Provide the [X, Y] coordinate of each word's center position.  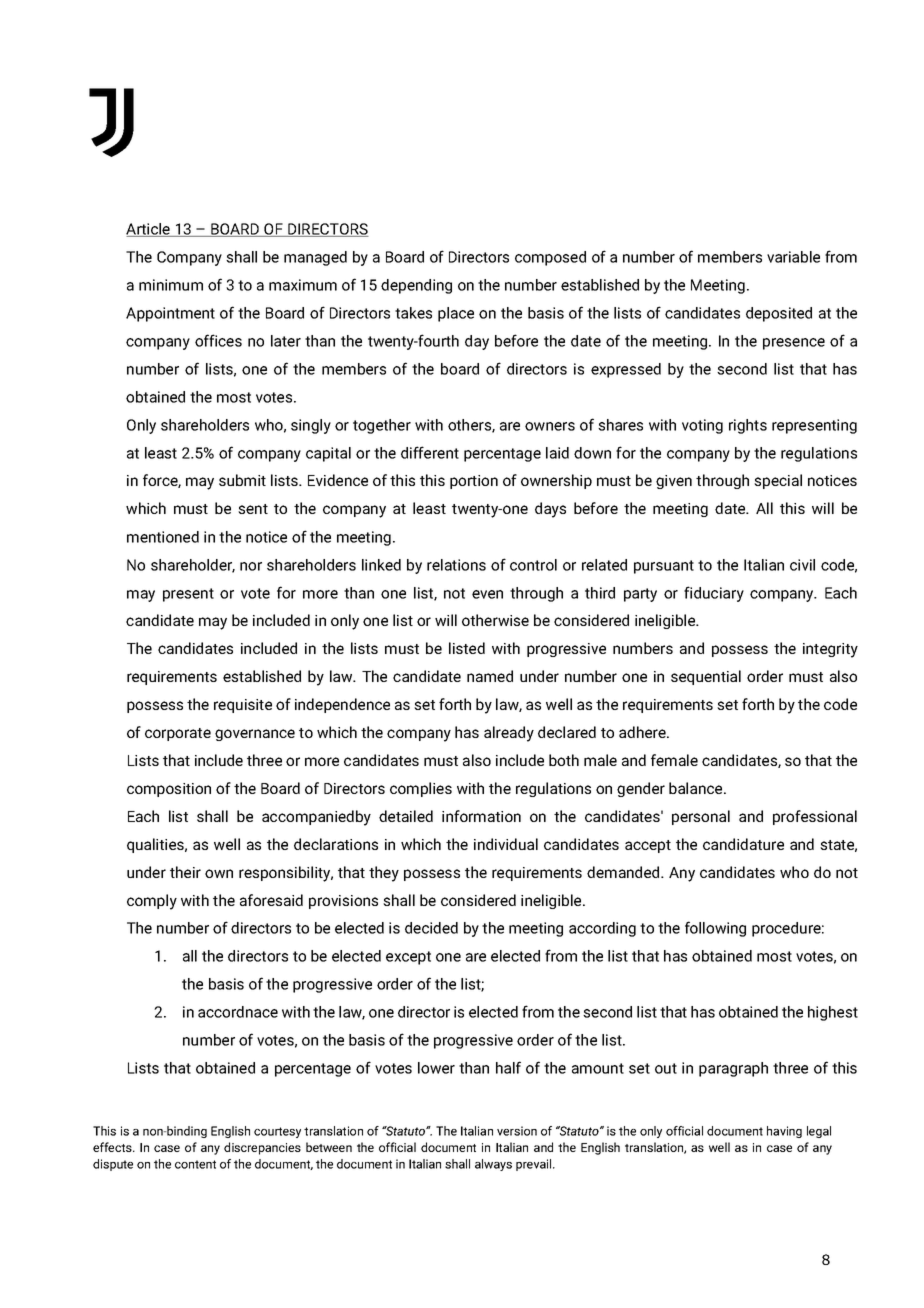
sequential [706, 677]
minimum [171, 285]
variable [793, 257]
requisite [243, 706]
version [517, 1131]
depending [416, 286]
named [490, 676]
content [195, 1164]
